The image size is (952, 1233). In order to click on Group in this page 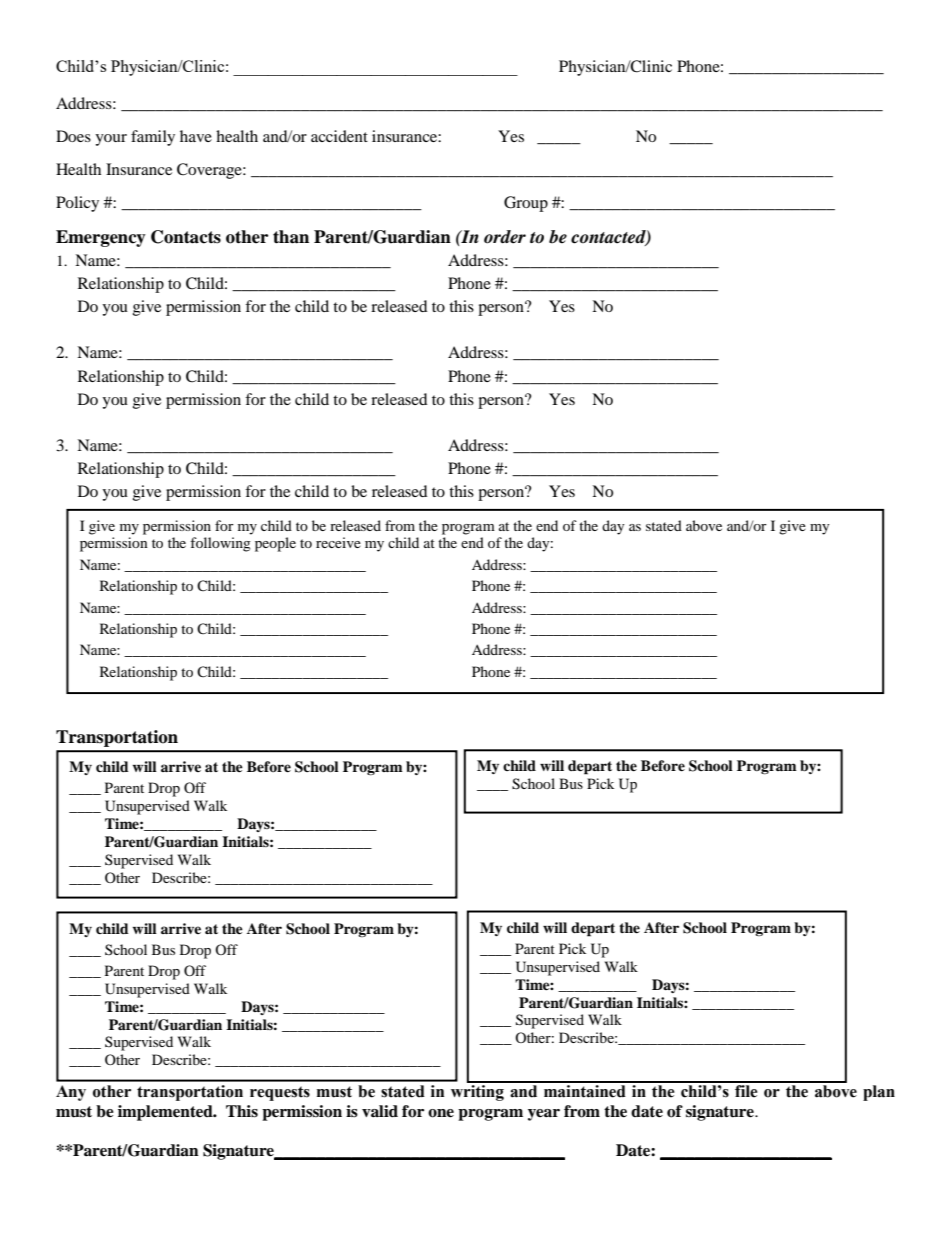, I will do `click(526, 204)`.
